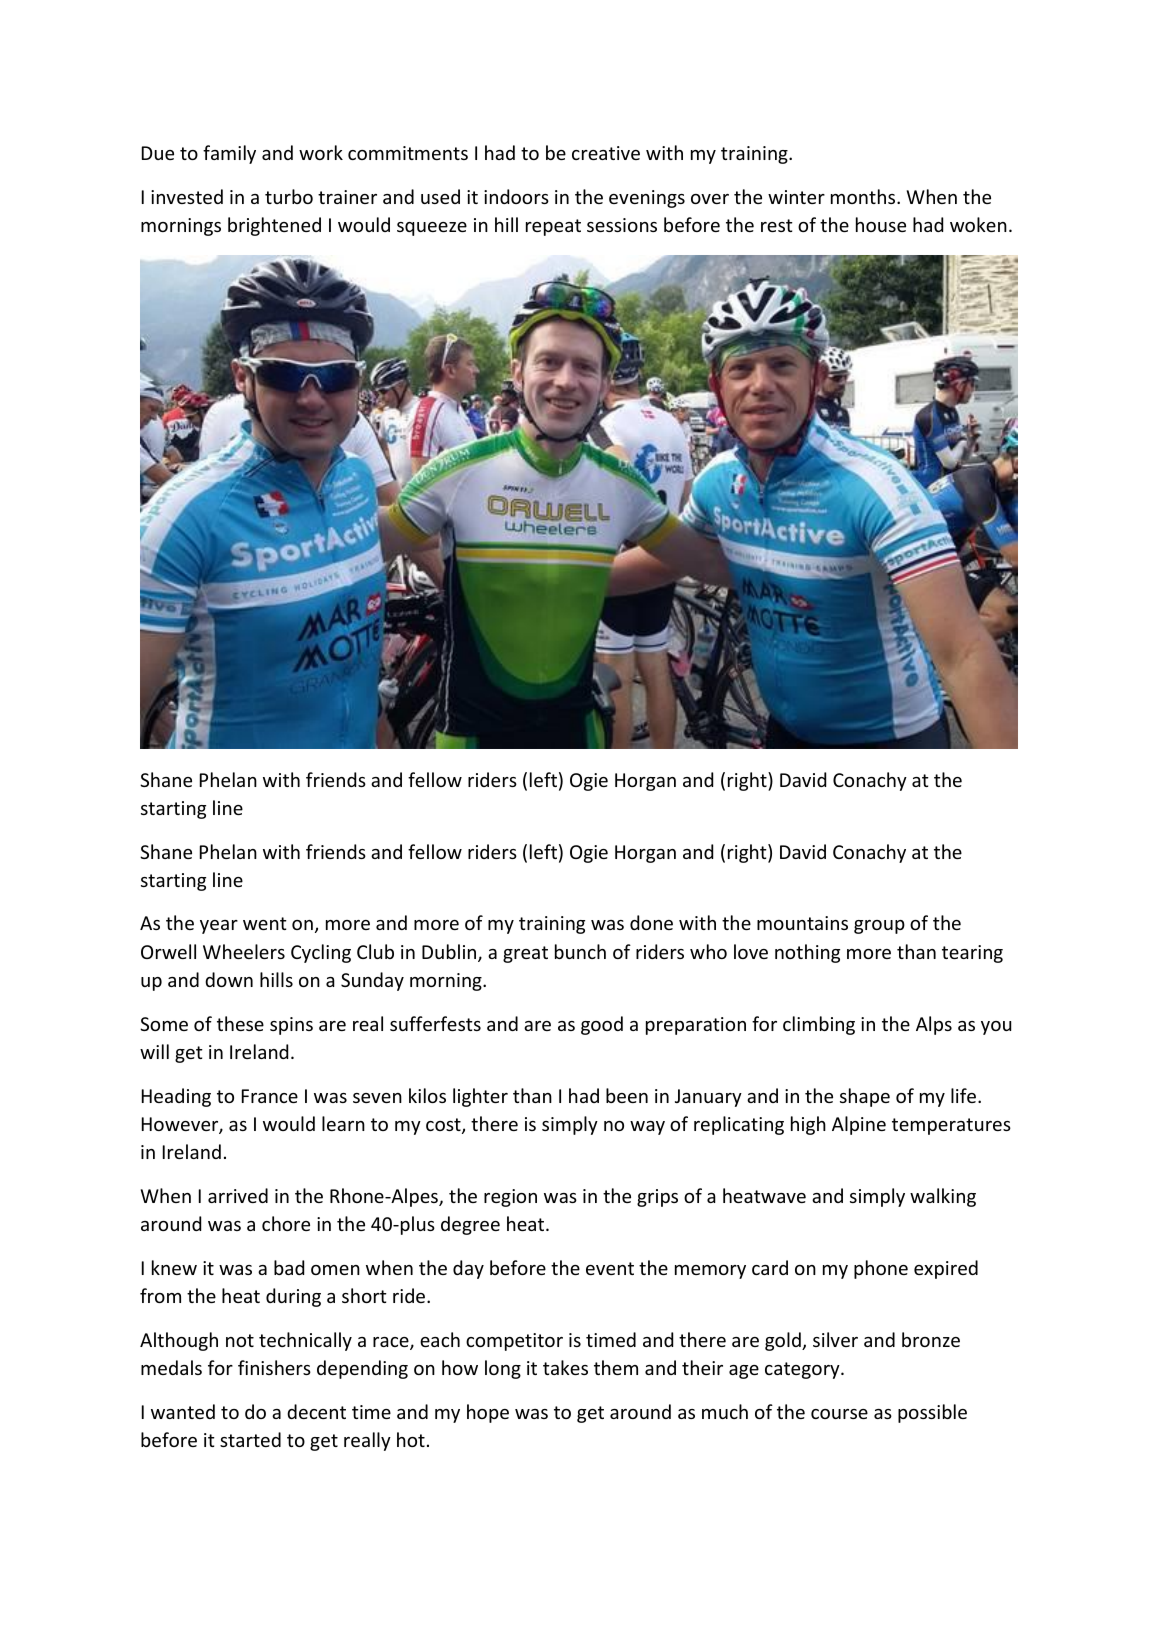  I want to click on Alpine, so click(859, 1125).
